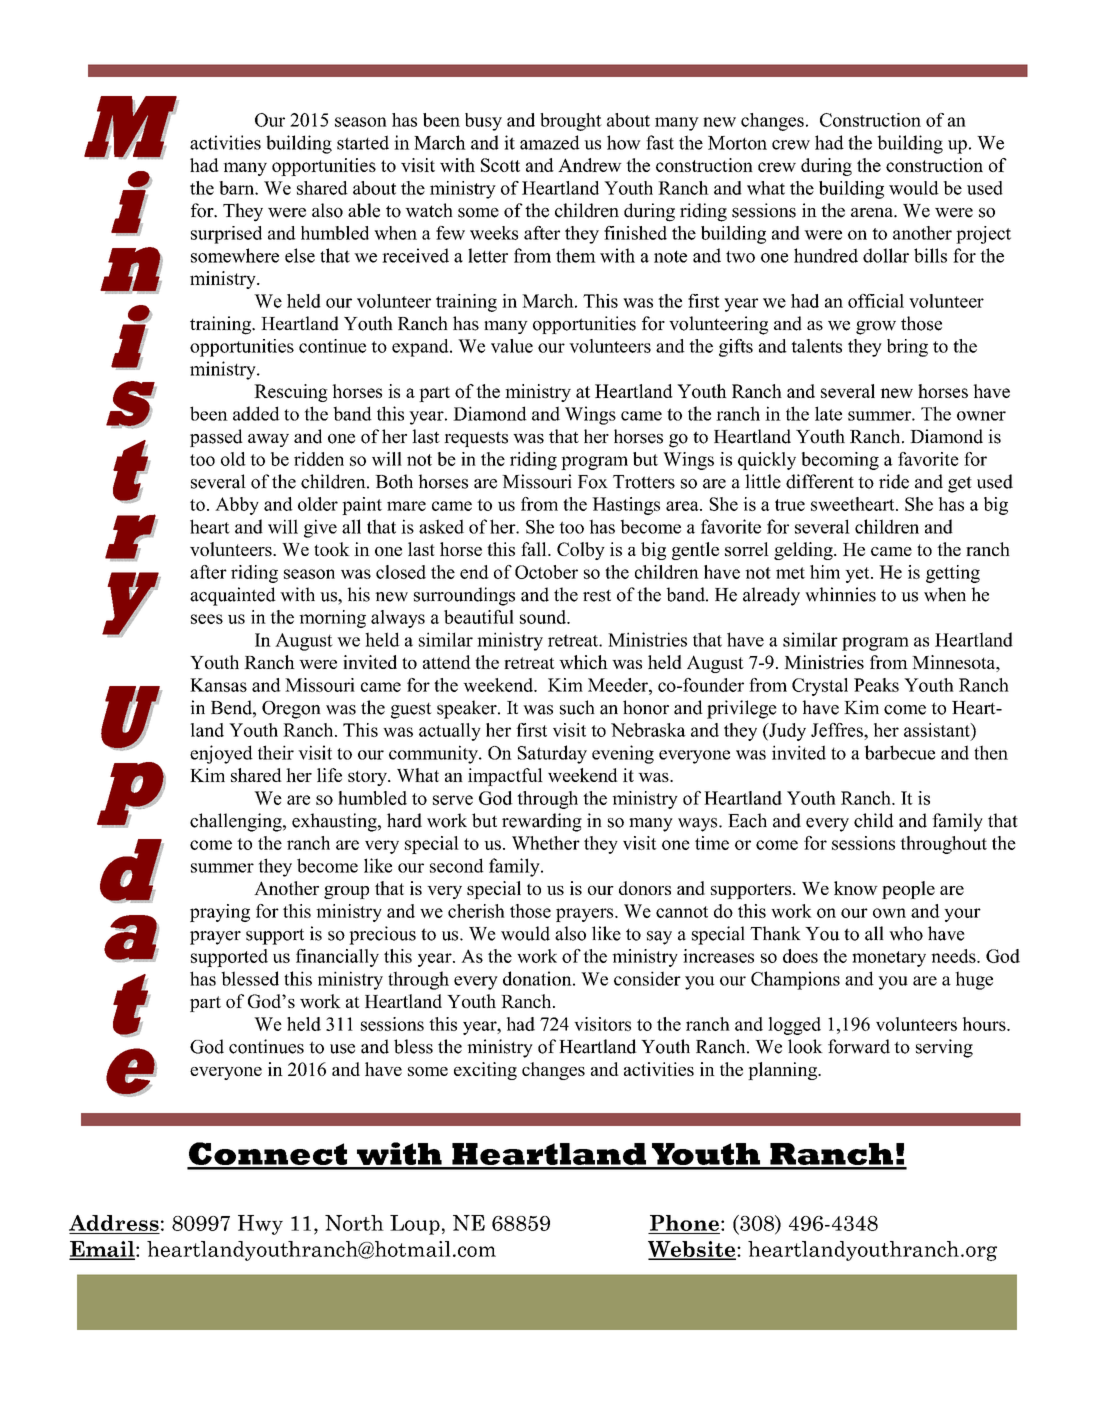  What do you see at coordinates (260, 1225) in the screenshot?
I see `Hwy` at bounding box center [260, 1225].
